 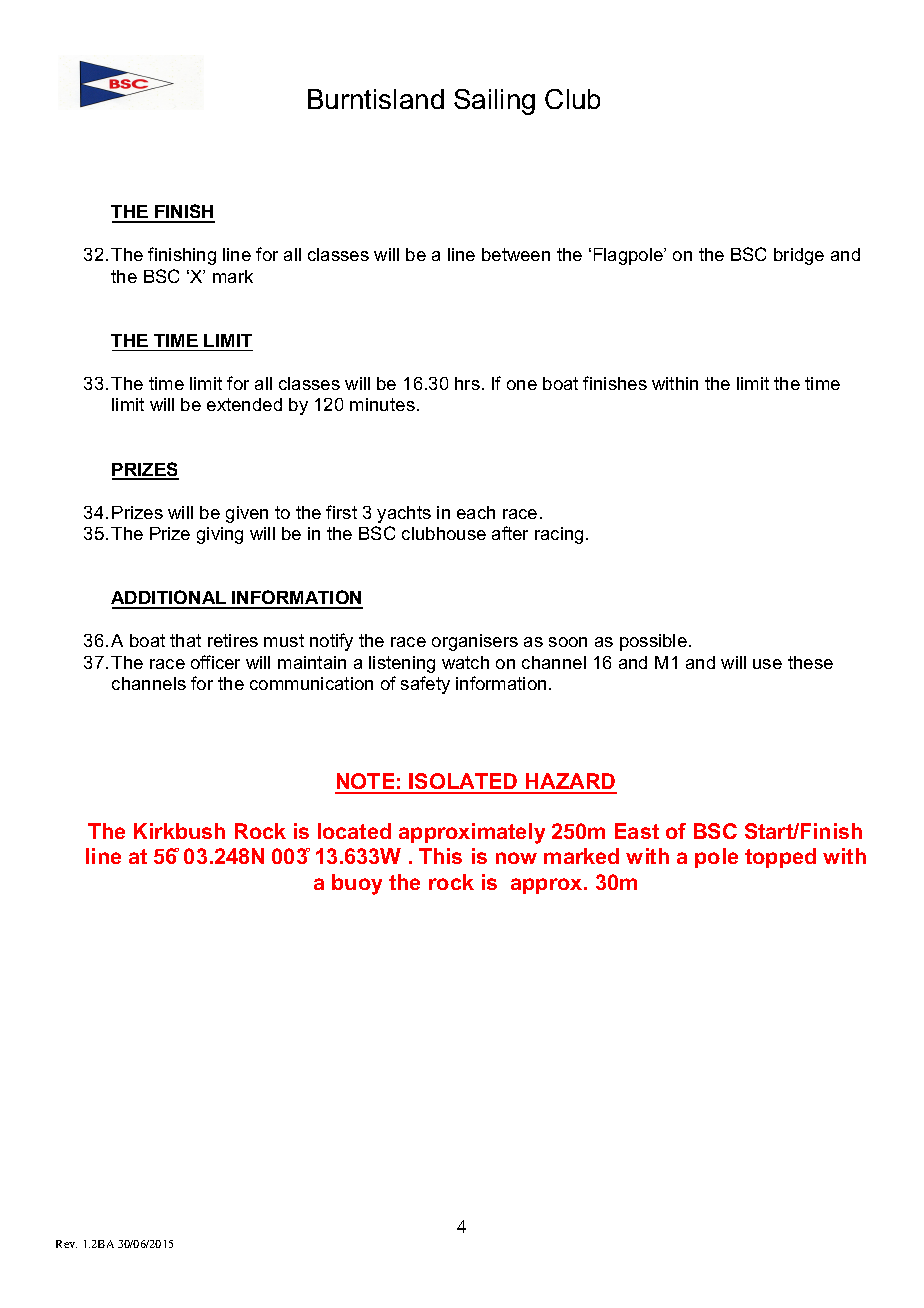 What do you see at coordinates (522, 385) in the page?
I see `one` at bounding box center [522, 385].
